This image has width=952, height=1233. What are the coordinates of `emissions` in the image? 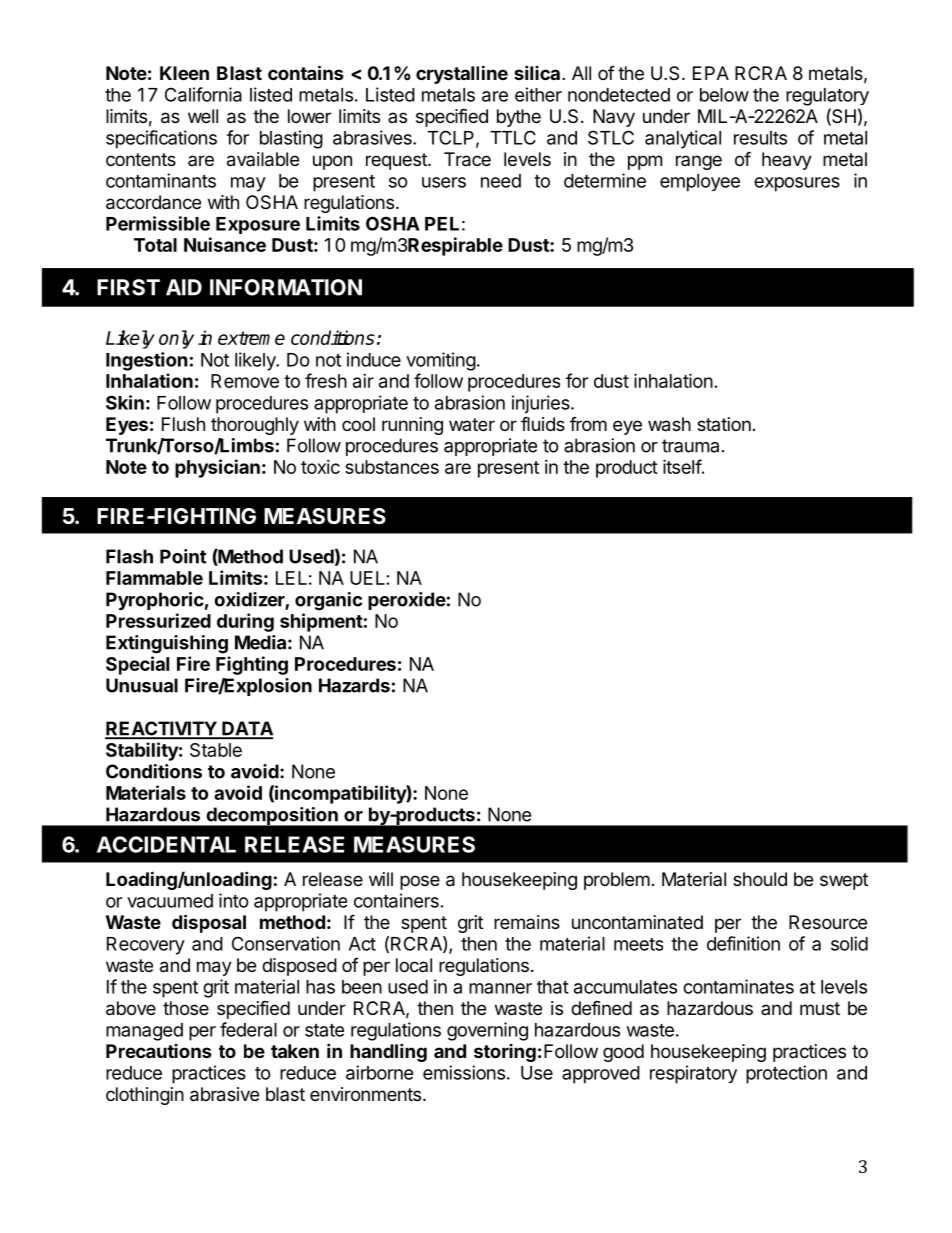 It's located at (464, 1072).
